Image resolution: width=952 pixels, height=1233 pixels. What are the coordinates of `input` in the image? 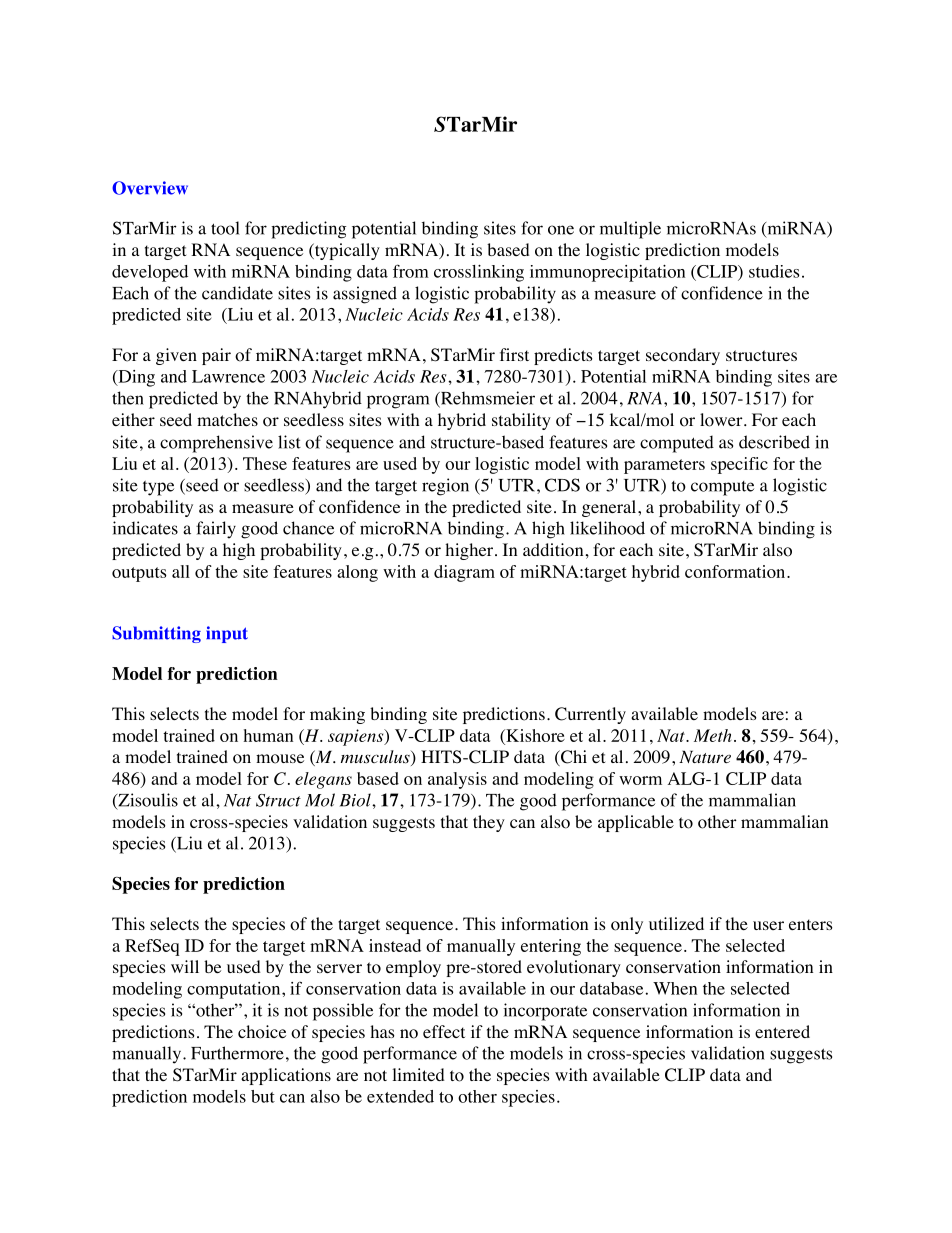 It's located at (227, 634).
